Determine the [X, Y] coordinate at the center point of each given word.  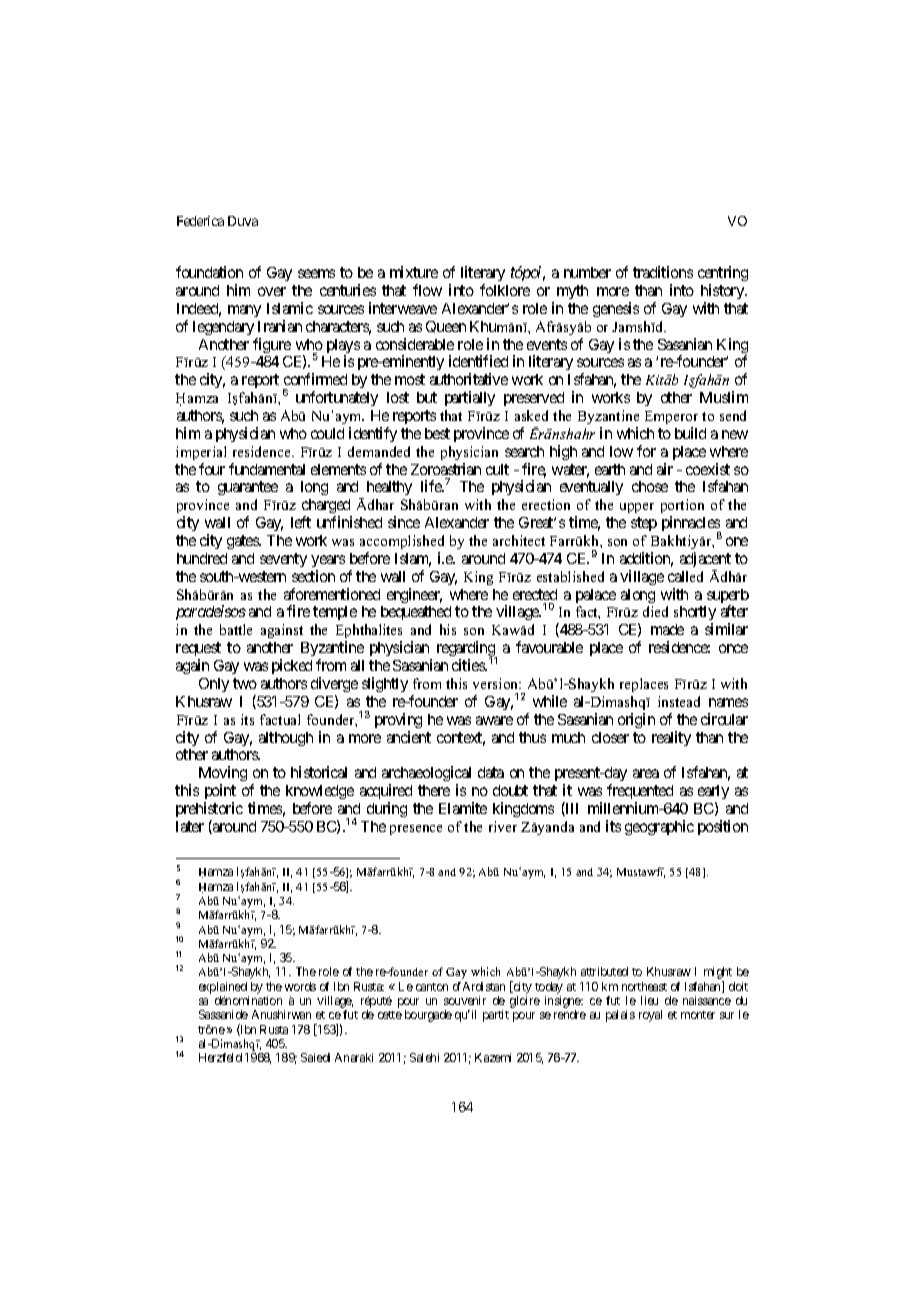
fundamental [267, 469]
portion [682, 508]
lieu [649, 1000]
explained [223, 988]
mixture [414, 272]
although [286, 739]
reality [671, 738]
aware [494, 720]
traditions [663, 272]
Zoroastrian [446, 469]
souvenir [465, 1000]
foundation [209, 272]
